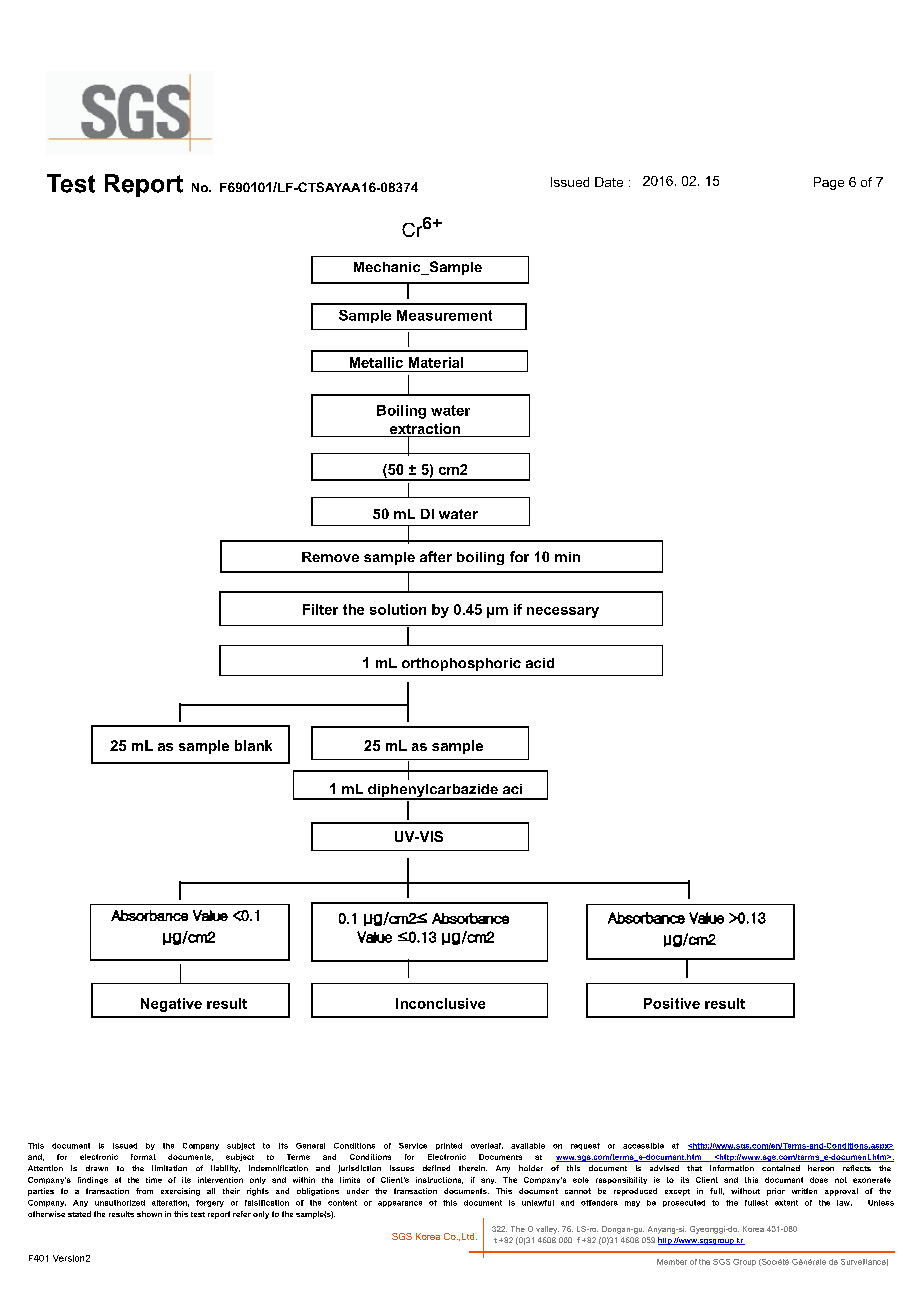 This screenshot has width=924, height=1307. I want to click on Page, so click(829, 183).
